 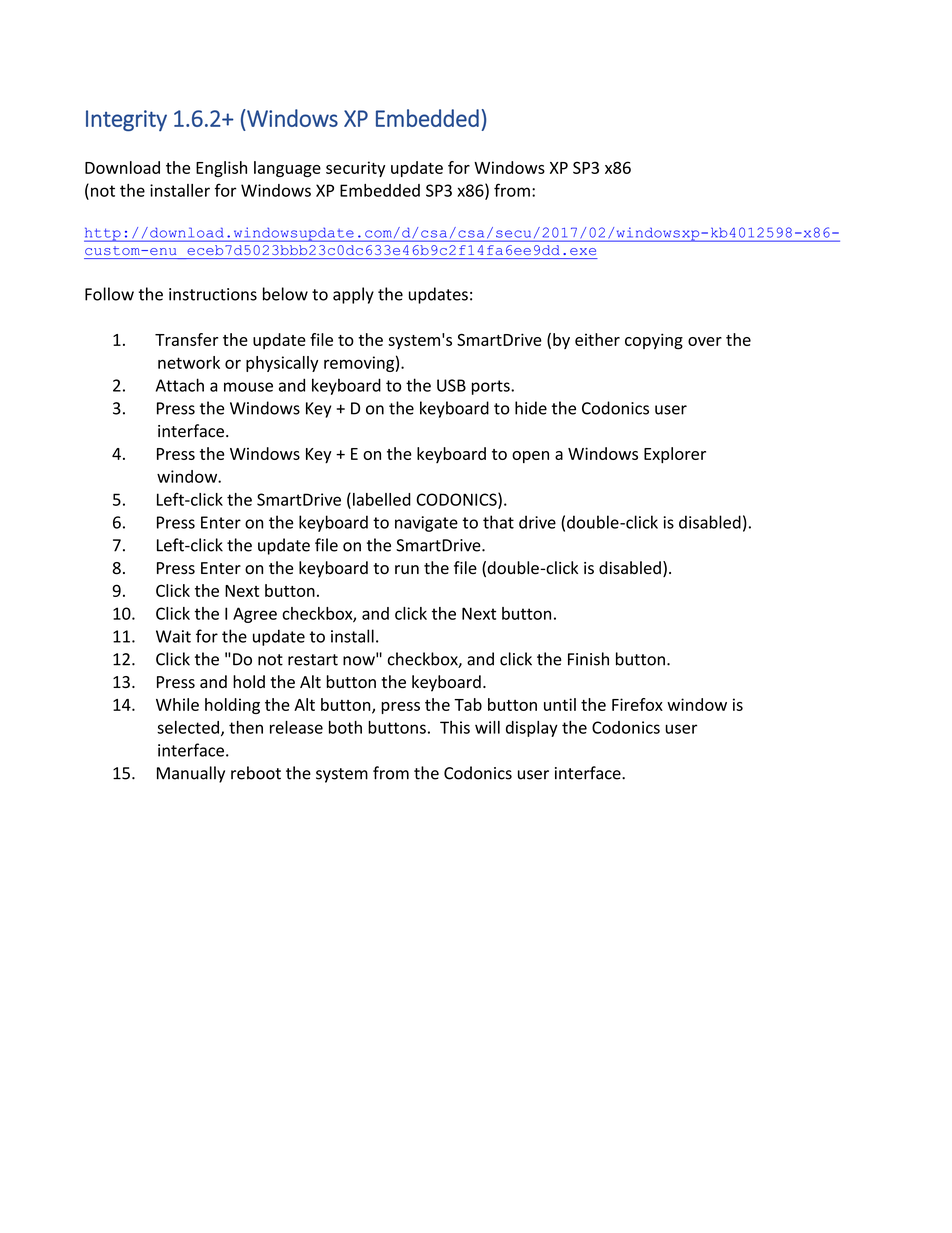 What do you see at coordinates (313, 660) in the screenshot?
I see `restart` at bounding box center [313, 660].
